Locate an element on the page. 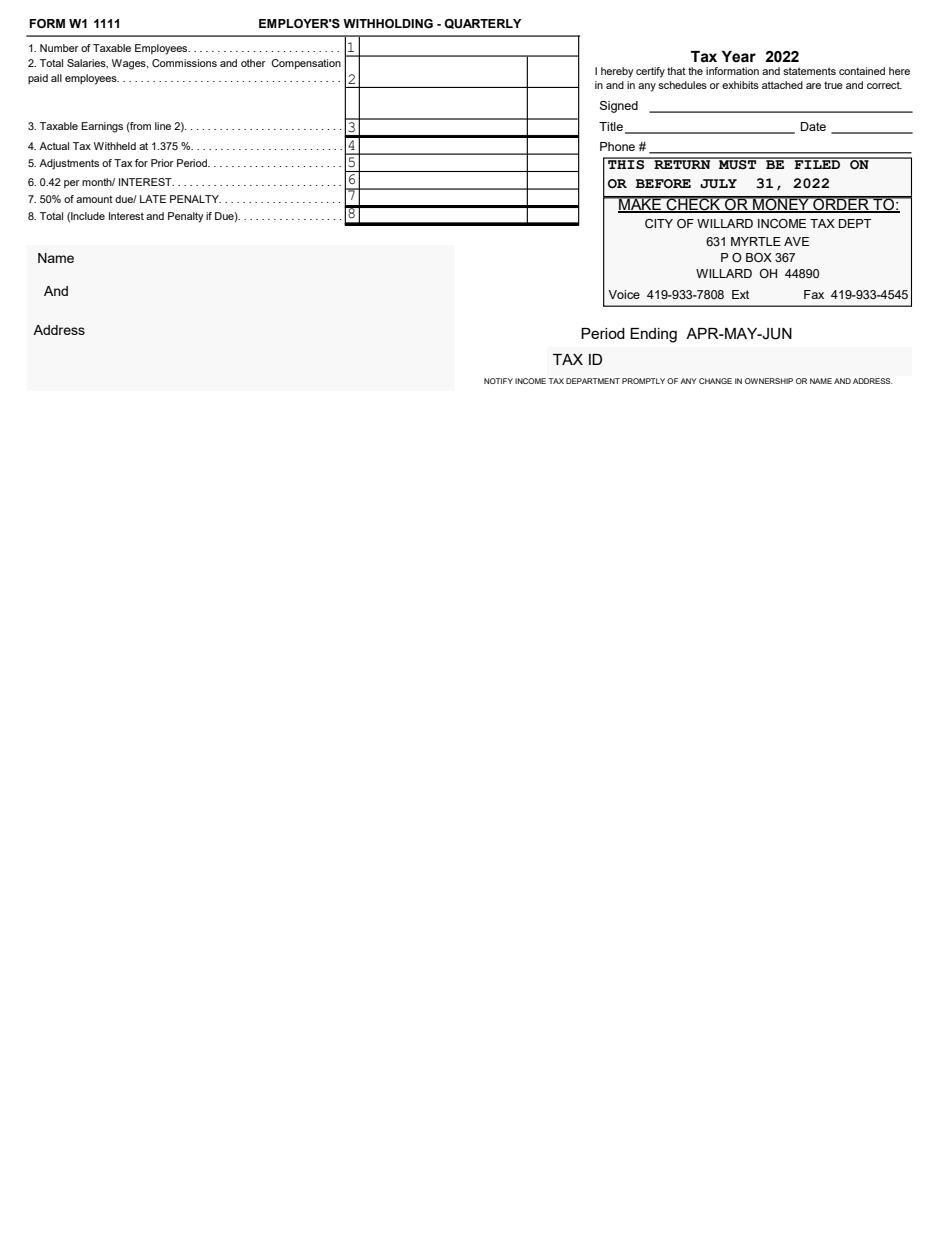  JULY is located at coordinates (718, 184).
